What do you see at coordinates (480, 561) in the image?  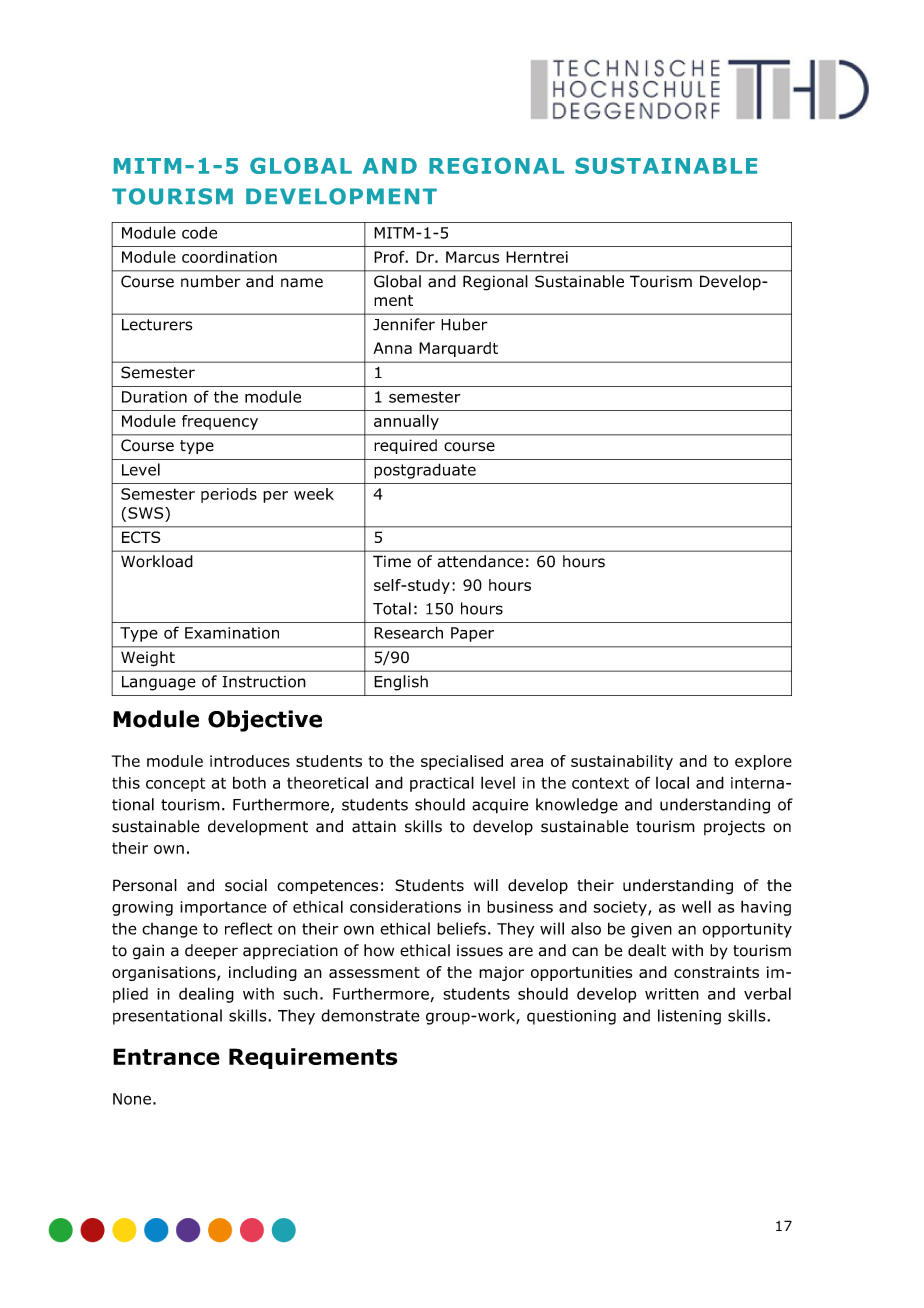 I see `attendance` at bounding box center [480, 561].
